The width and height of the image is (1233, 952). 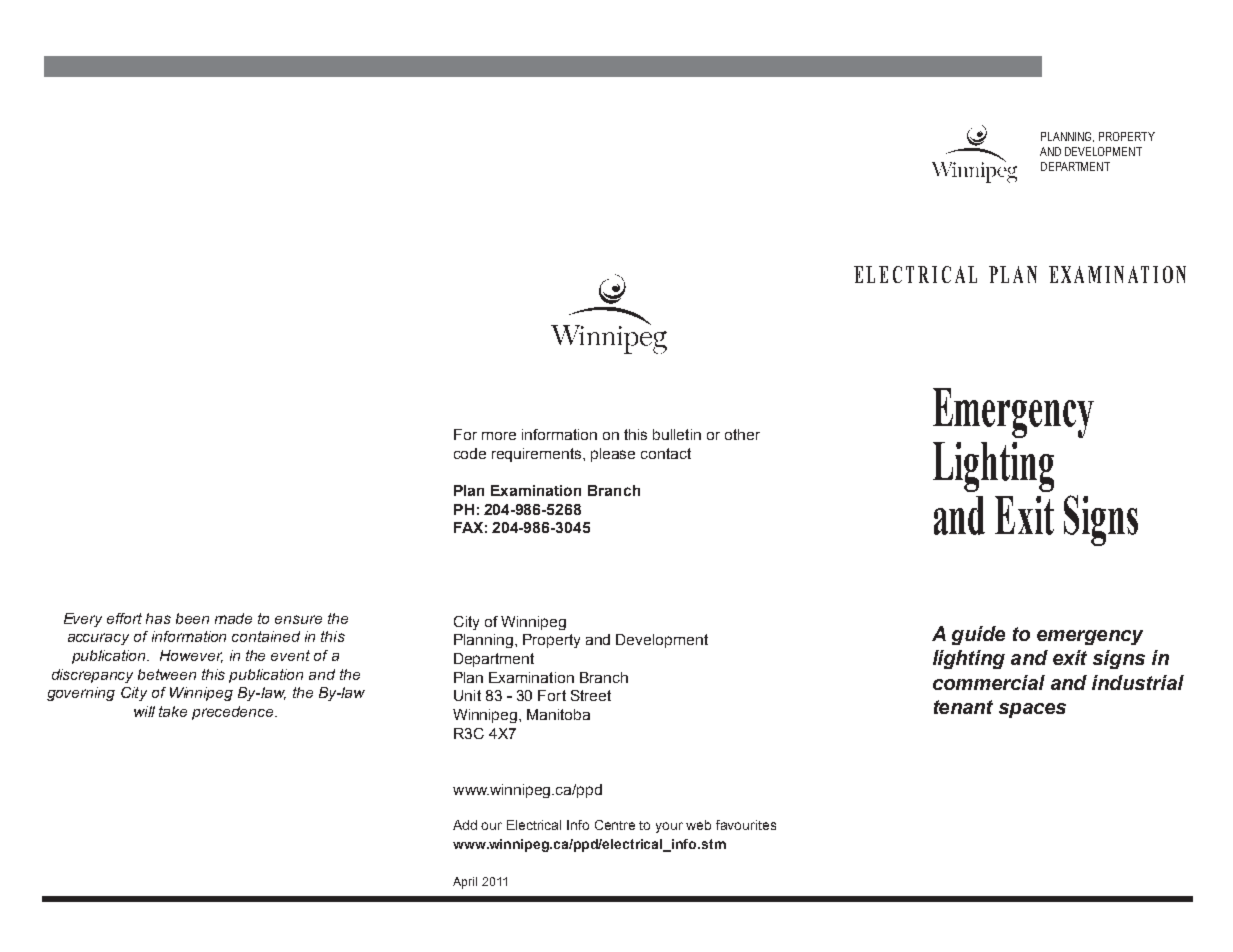 What do you see at coordinates (465, 883) in the image?
I see `April` at bounding box center [465, 883].
